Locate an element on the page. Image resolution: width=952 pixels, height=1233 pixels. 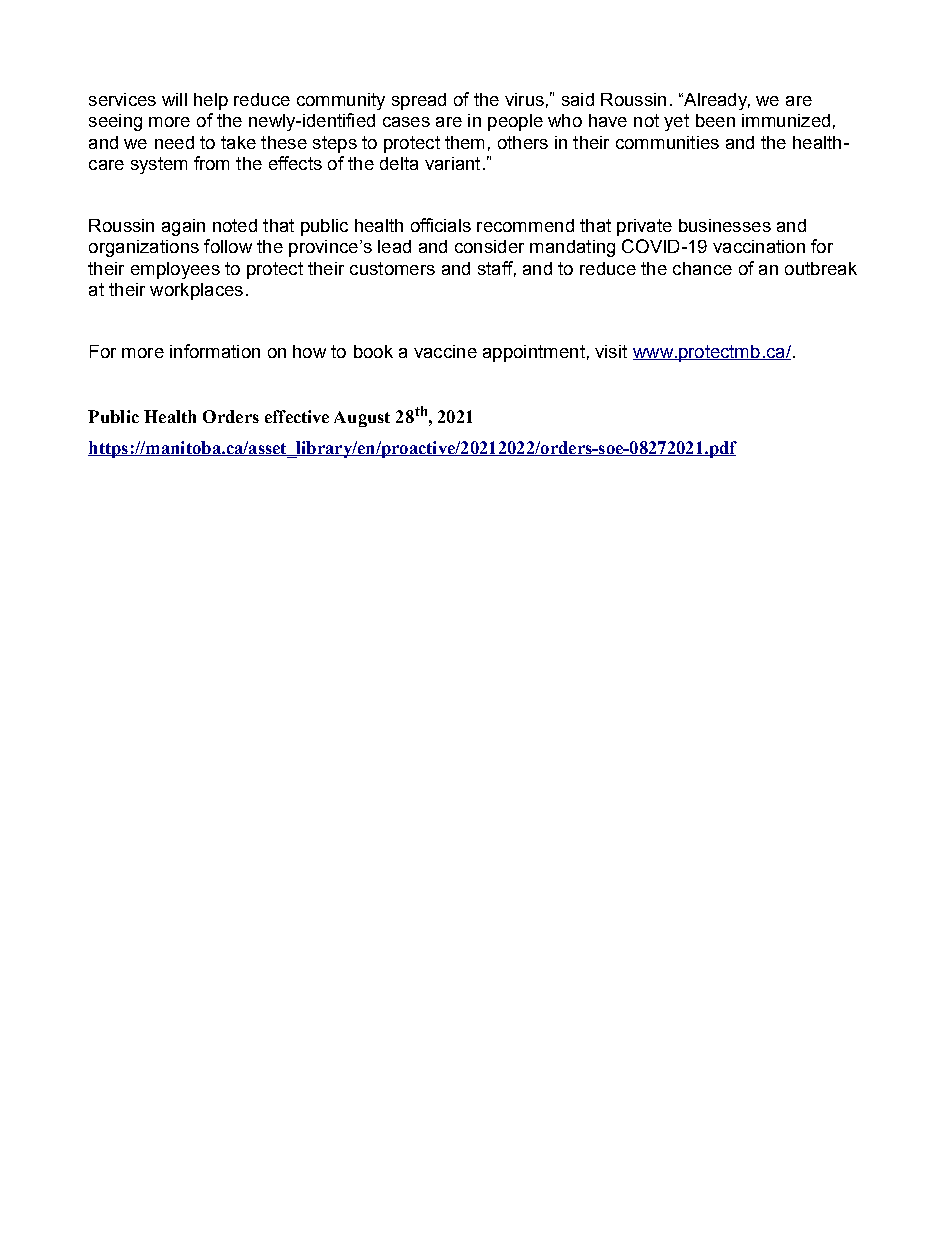
help is located at coordinates (211, 101).
